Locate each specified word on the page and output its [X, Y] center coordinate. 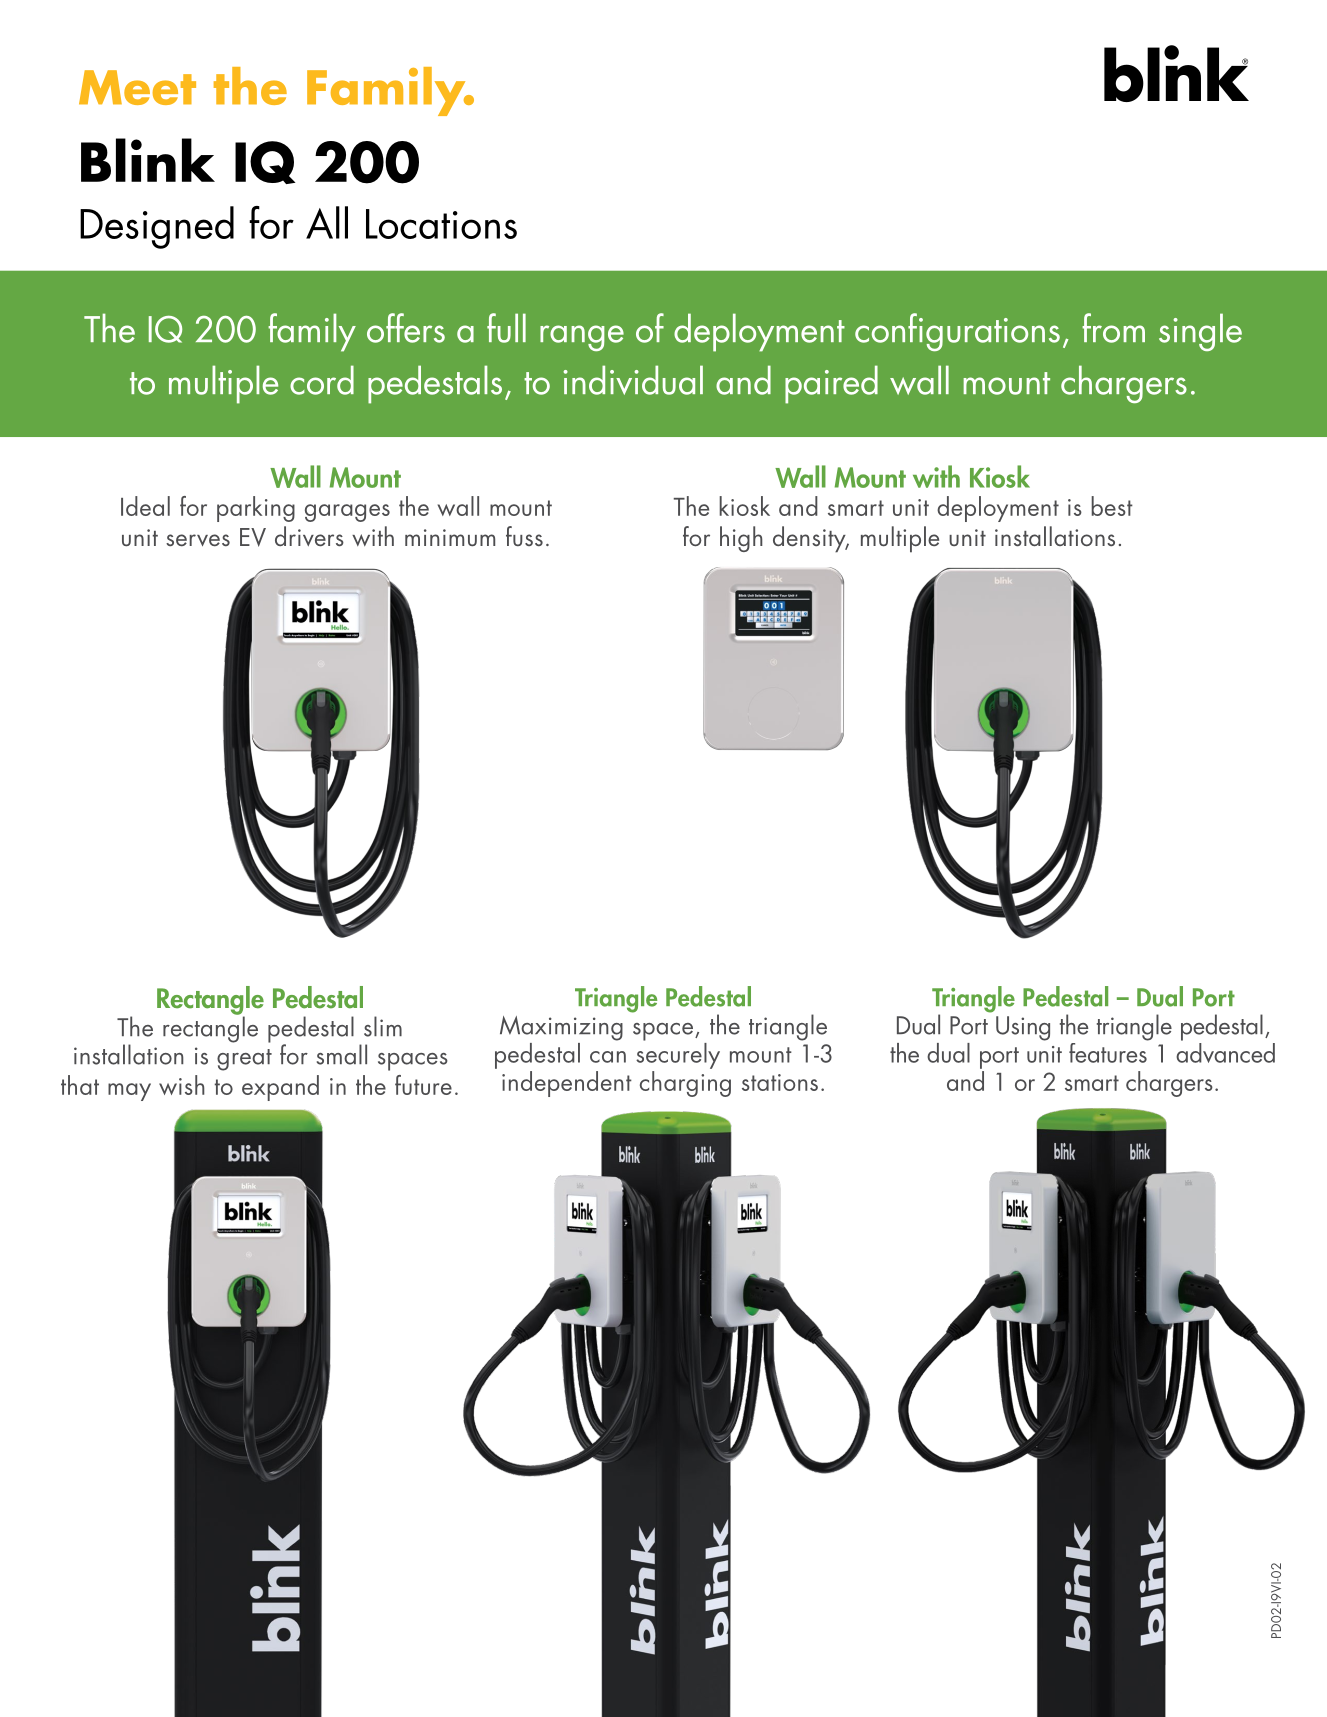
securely [678, 1054]
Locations [441, 224]
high [741, 539]
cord [322, 380]
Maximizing [561, 1028]
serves [198, 540]
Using [1023, 1028]
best [1112, 506]
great [244, 1060]
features [1109, 1051]
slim [383, 1026]
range [582, 338]
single [1200, 332]
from [1113, 328]
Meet [137, 87]
